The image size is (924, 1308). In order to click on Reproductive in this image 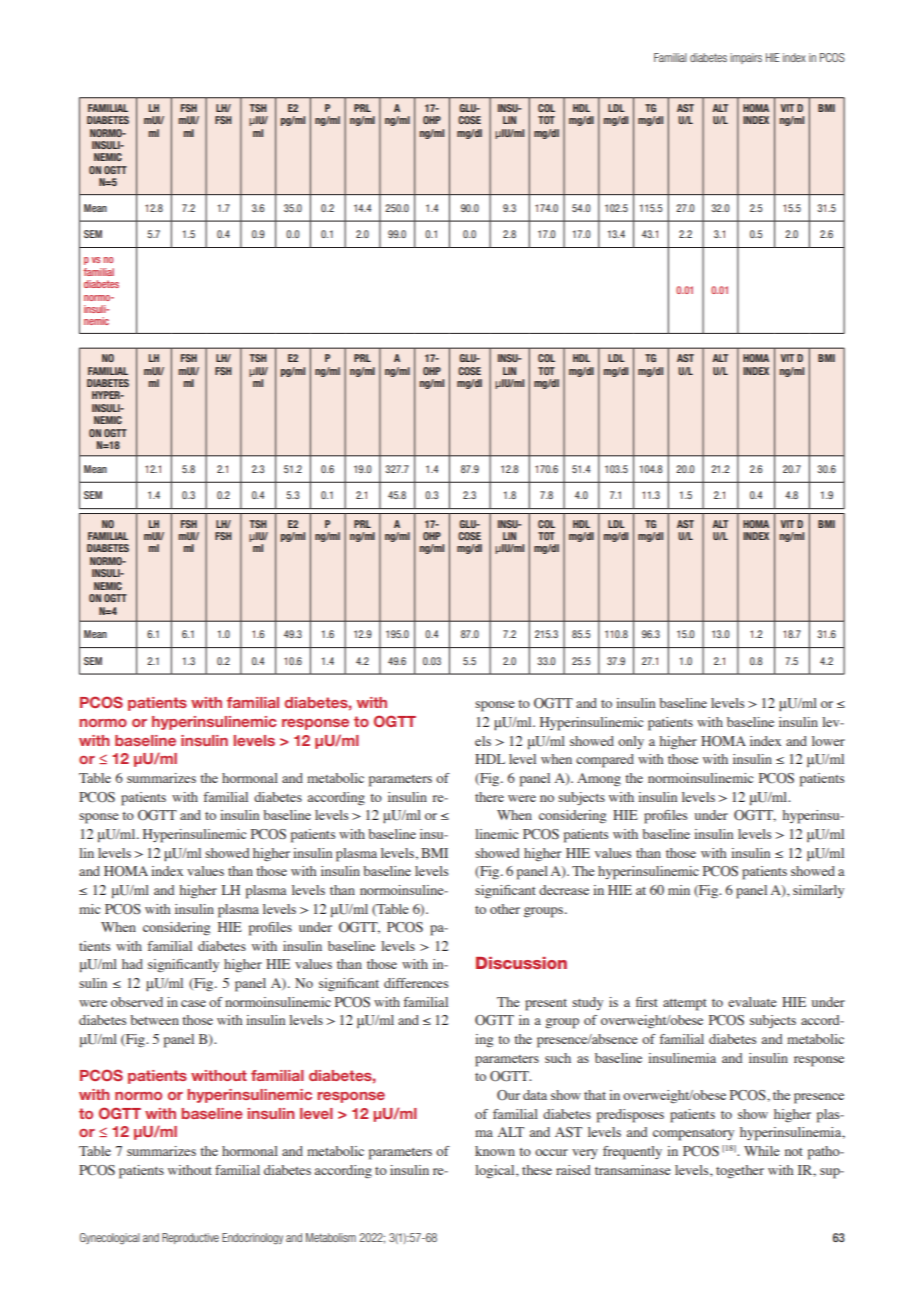, I will do `click(190, 1238)`.
